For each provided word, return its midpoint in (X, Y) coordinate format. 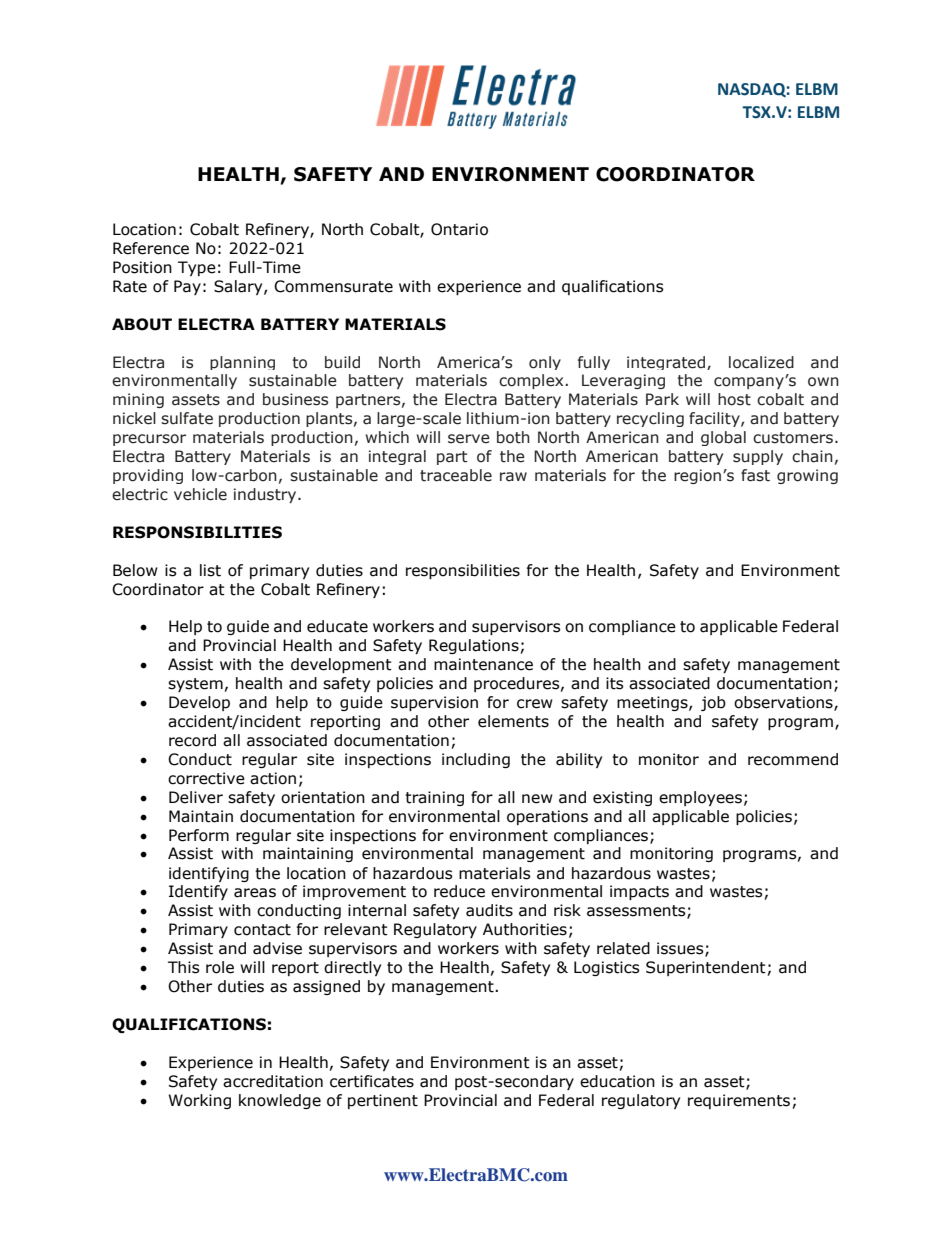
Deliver (196, 797)
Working (199, 1101)
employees (700, 798)
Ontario (459, 229)
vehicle (200, 494)
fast (755, 475)
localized (761, 362)
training (434, 798)
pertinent (383, 1101)
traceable (456, 475)
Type (197, 268)
